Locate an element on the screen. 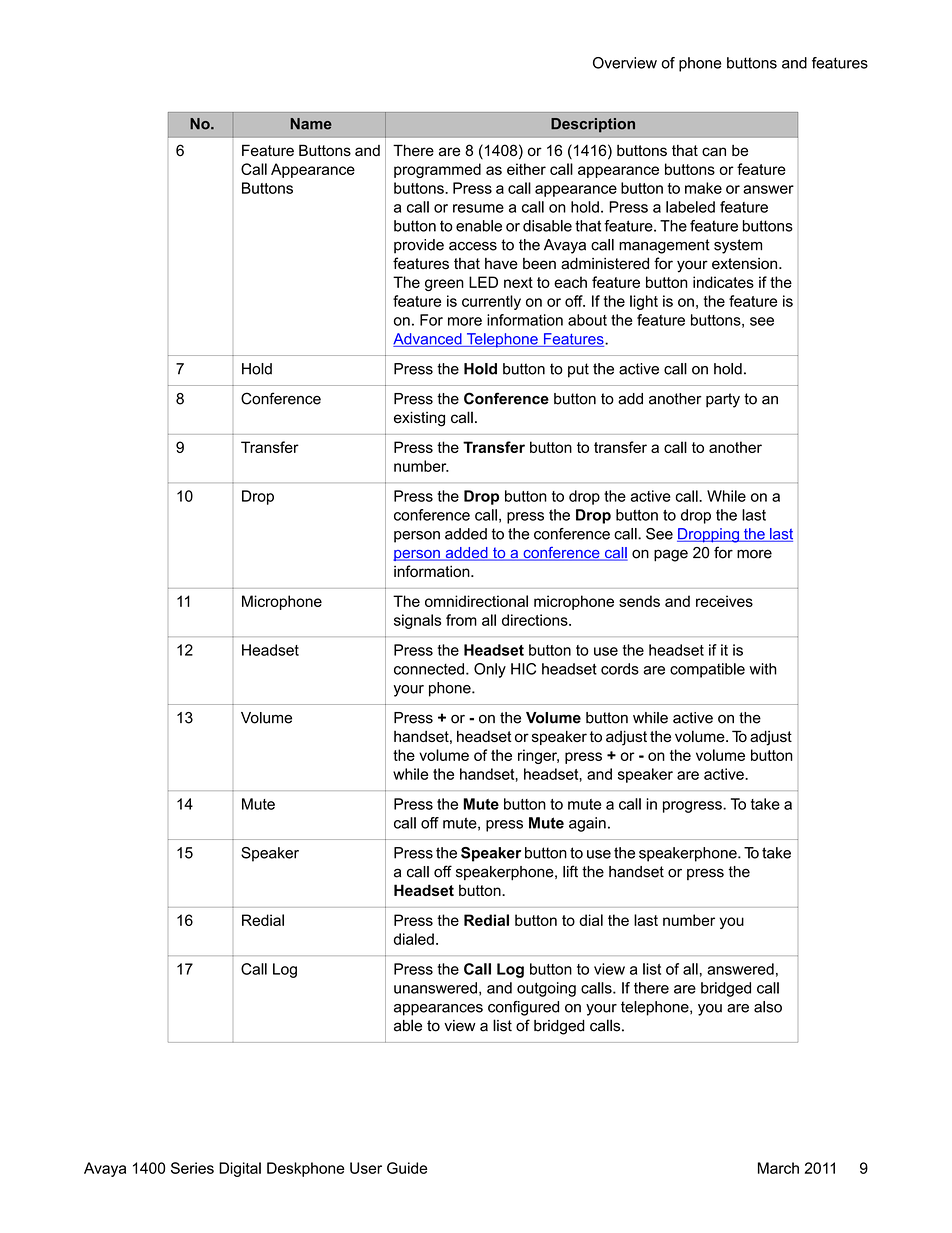 This screenshot has width=952, height=1233. can is located at coordinates (714, 151).
